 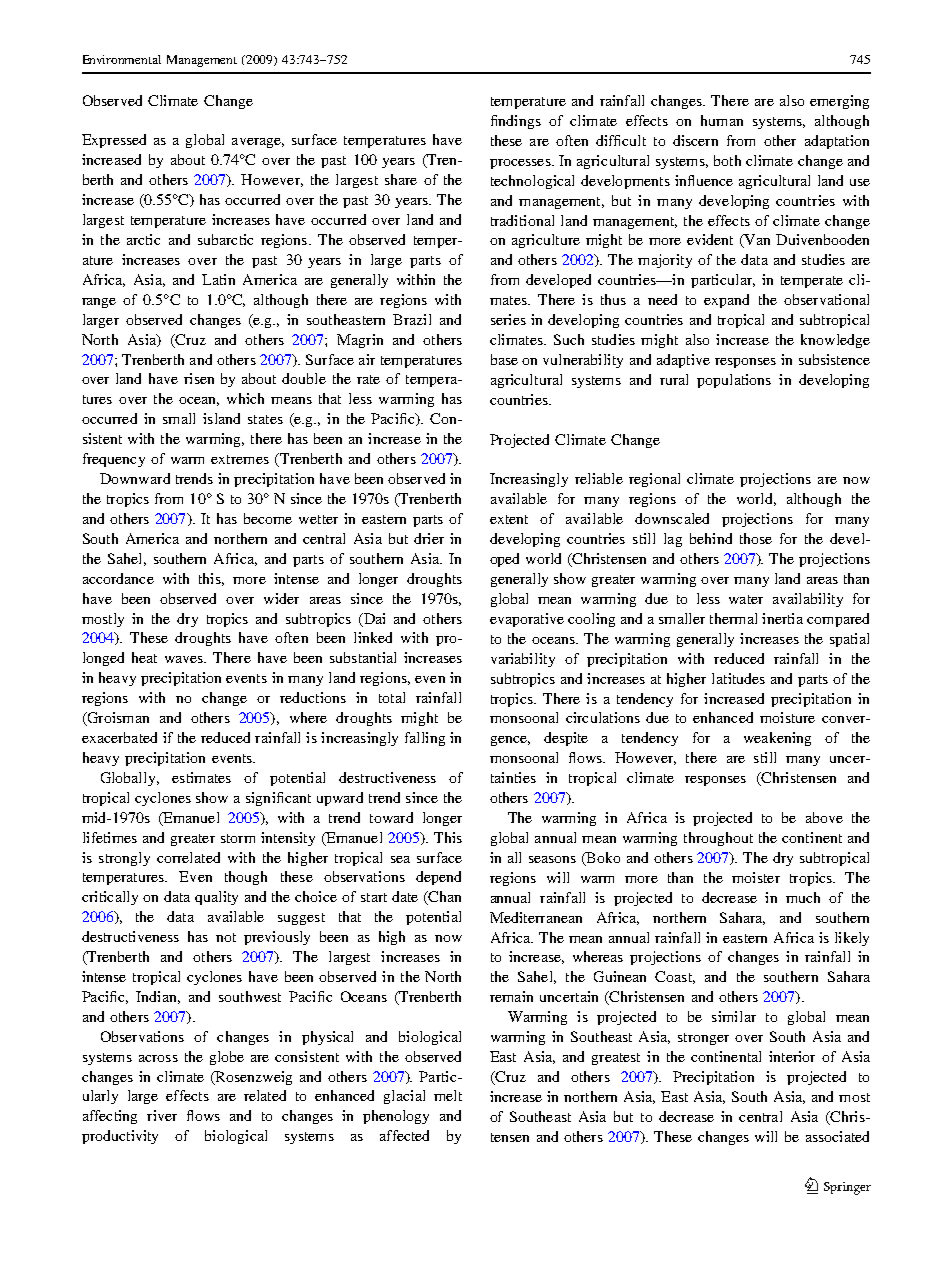 What do you see at coordinates (516, 122) in the image?
I see `findings` at bounding box center [516, 122].
